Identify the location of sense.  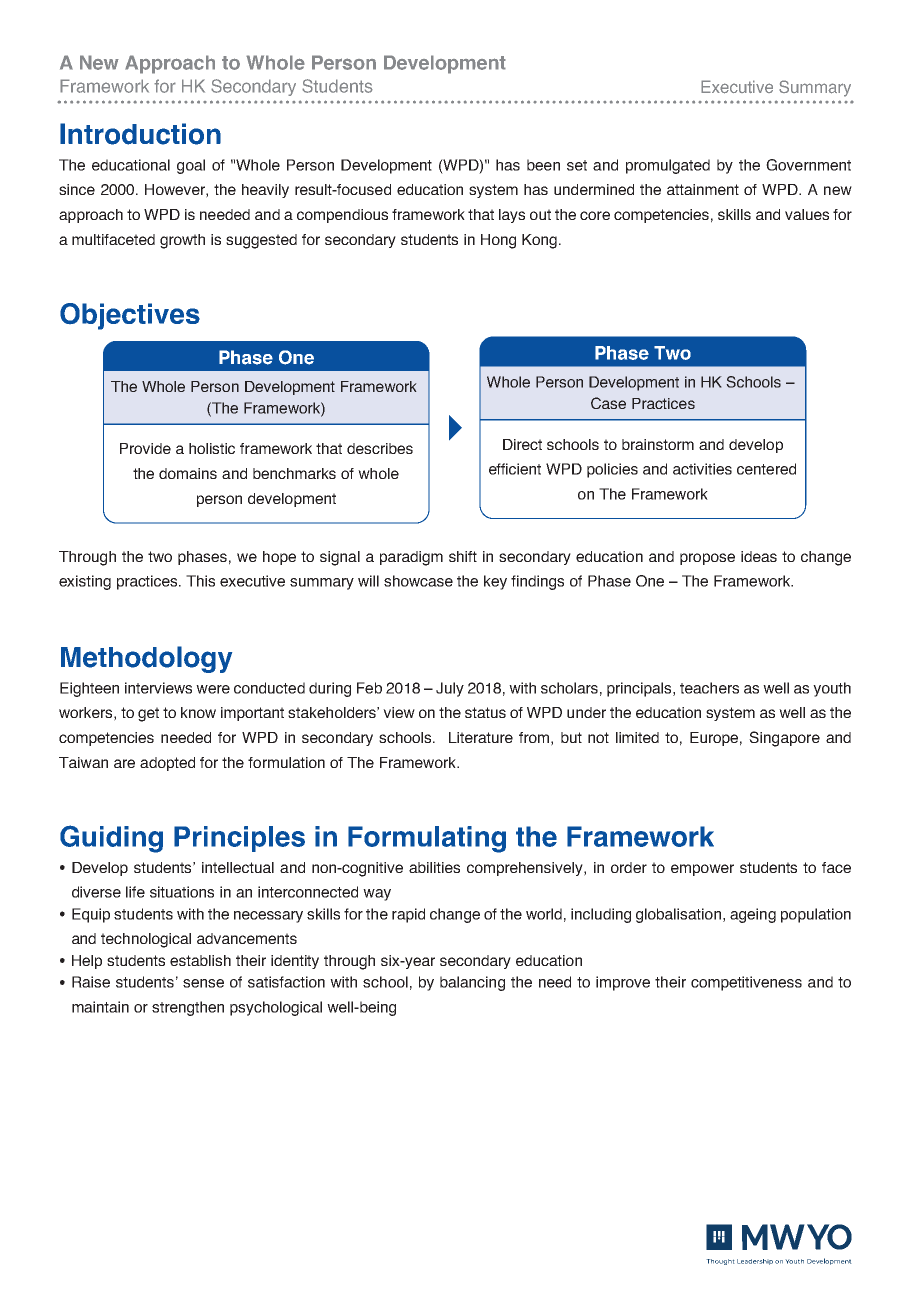
(203, 983).
